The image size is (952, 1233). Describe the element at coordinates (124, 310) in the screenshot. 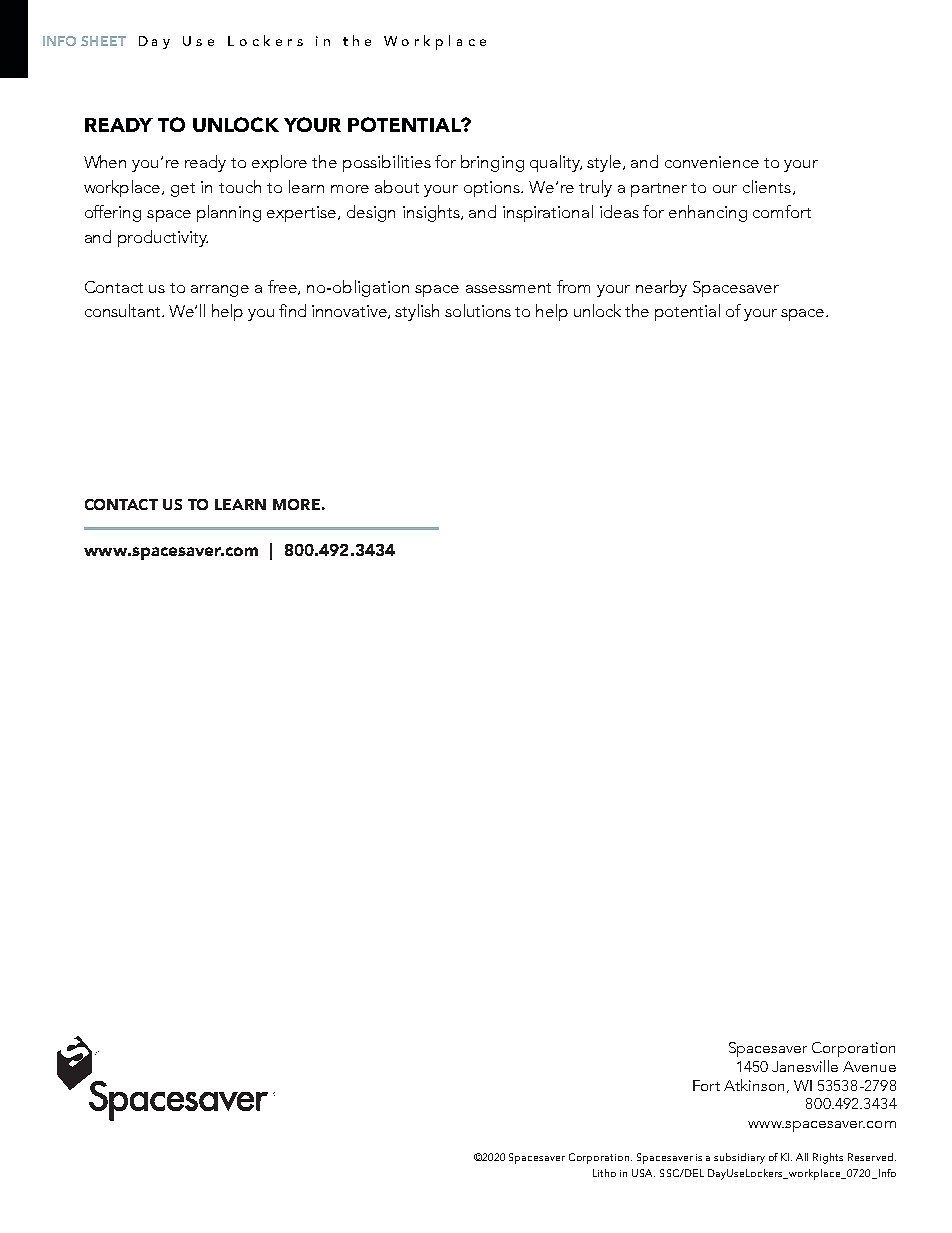

I see `consultant` at that location.
